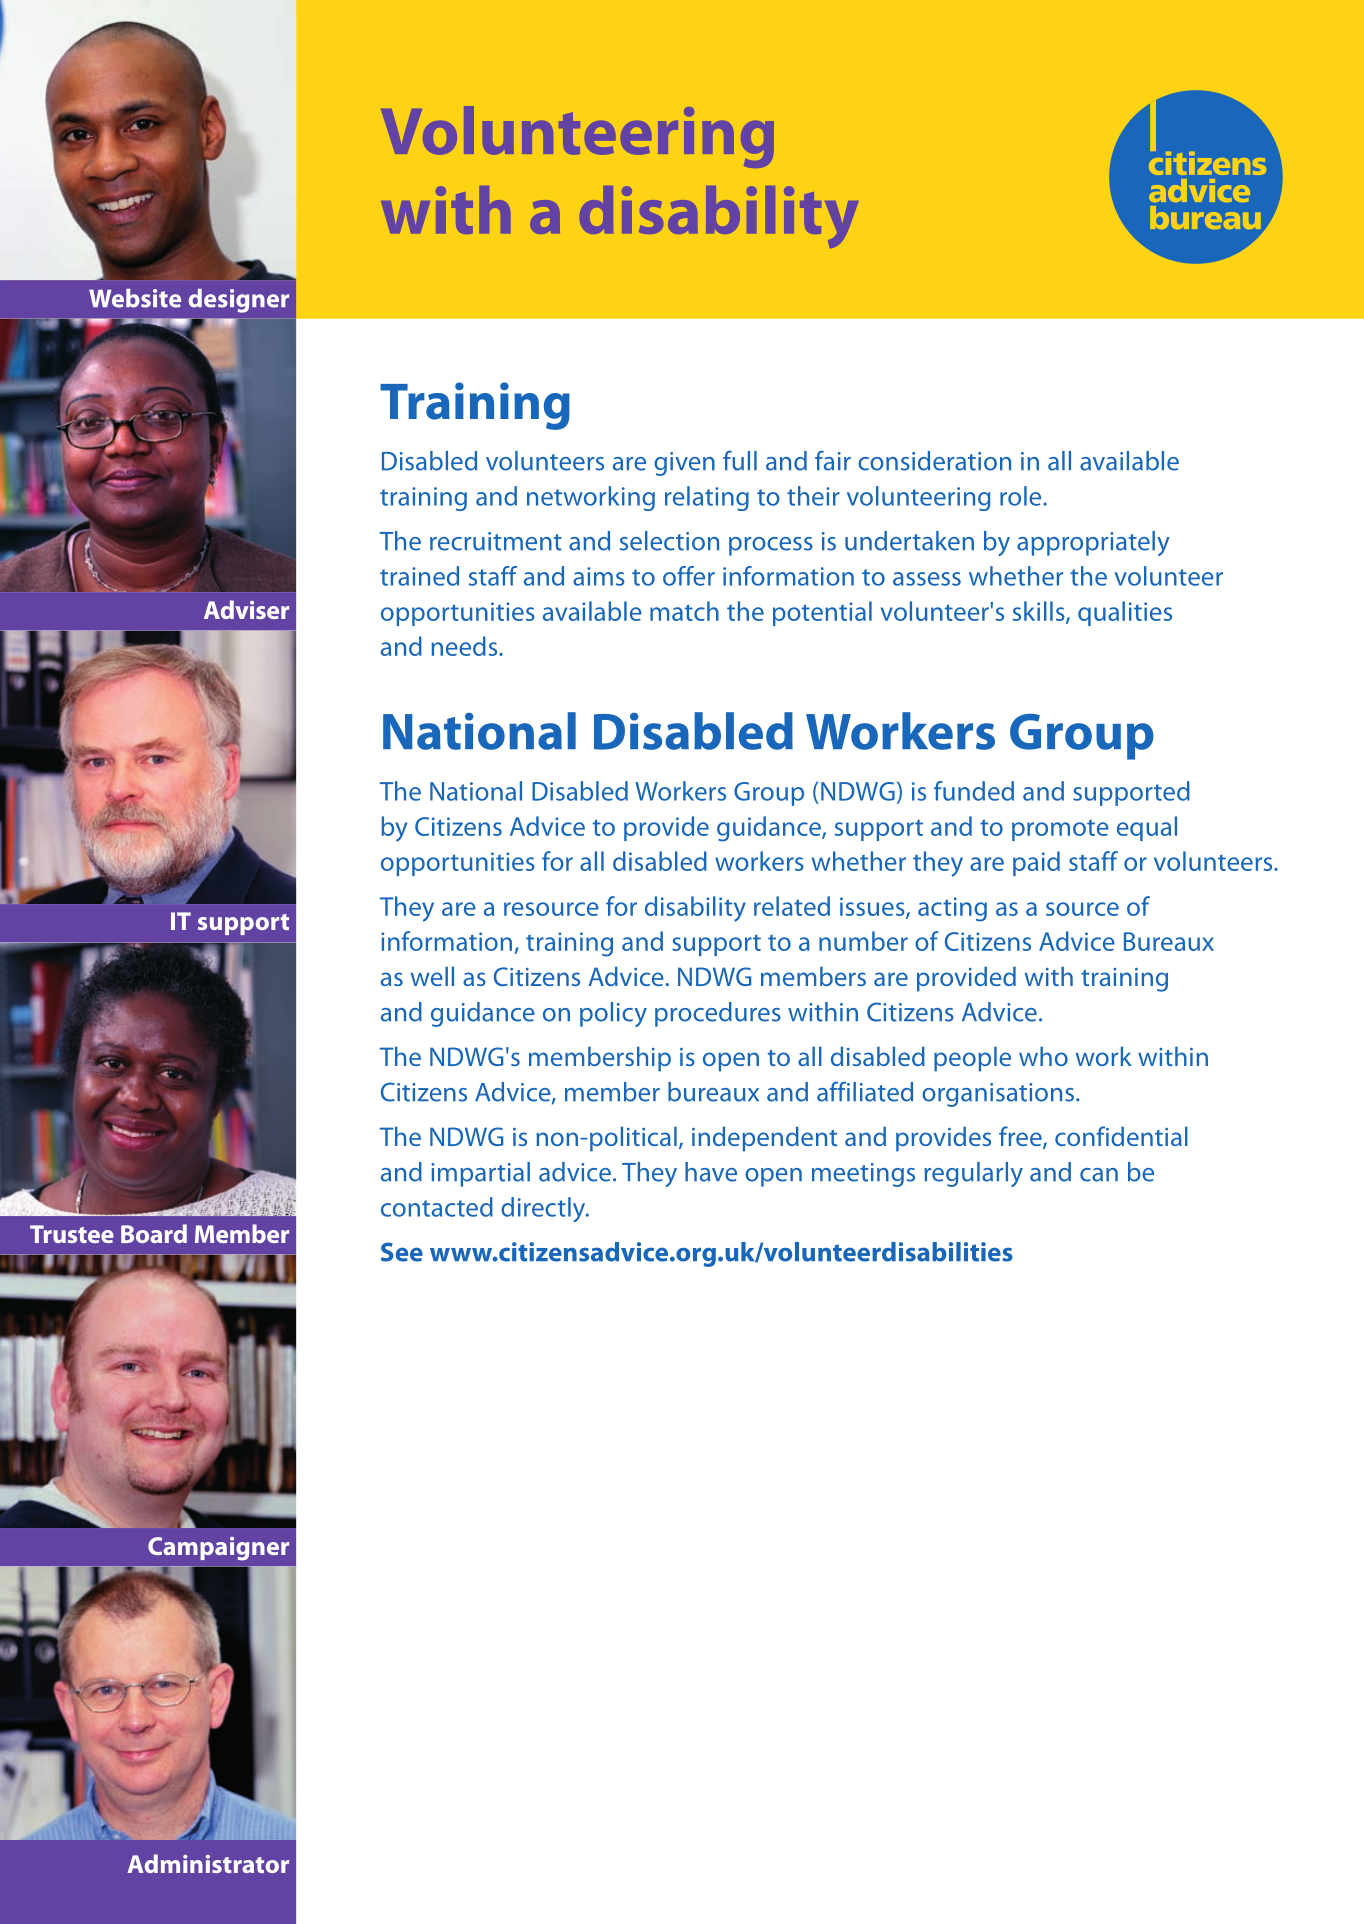 The width and height of the page is (1364, 1924). I want to click on Board, so click(154, 1233).
